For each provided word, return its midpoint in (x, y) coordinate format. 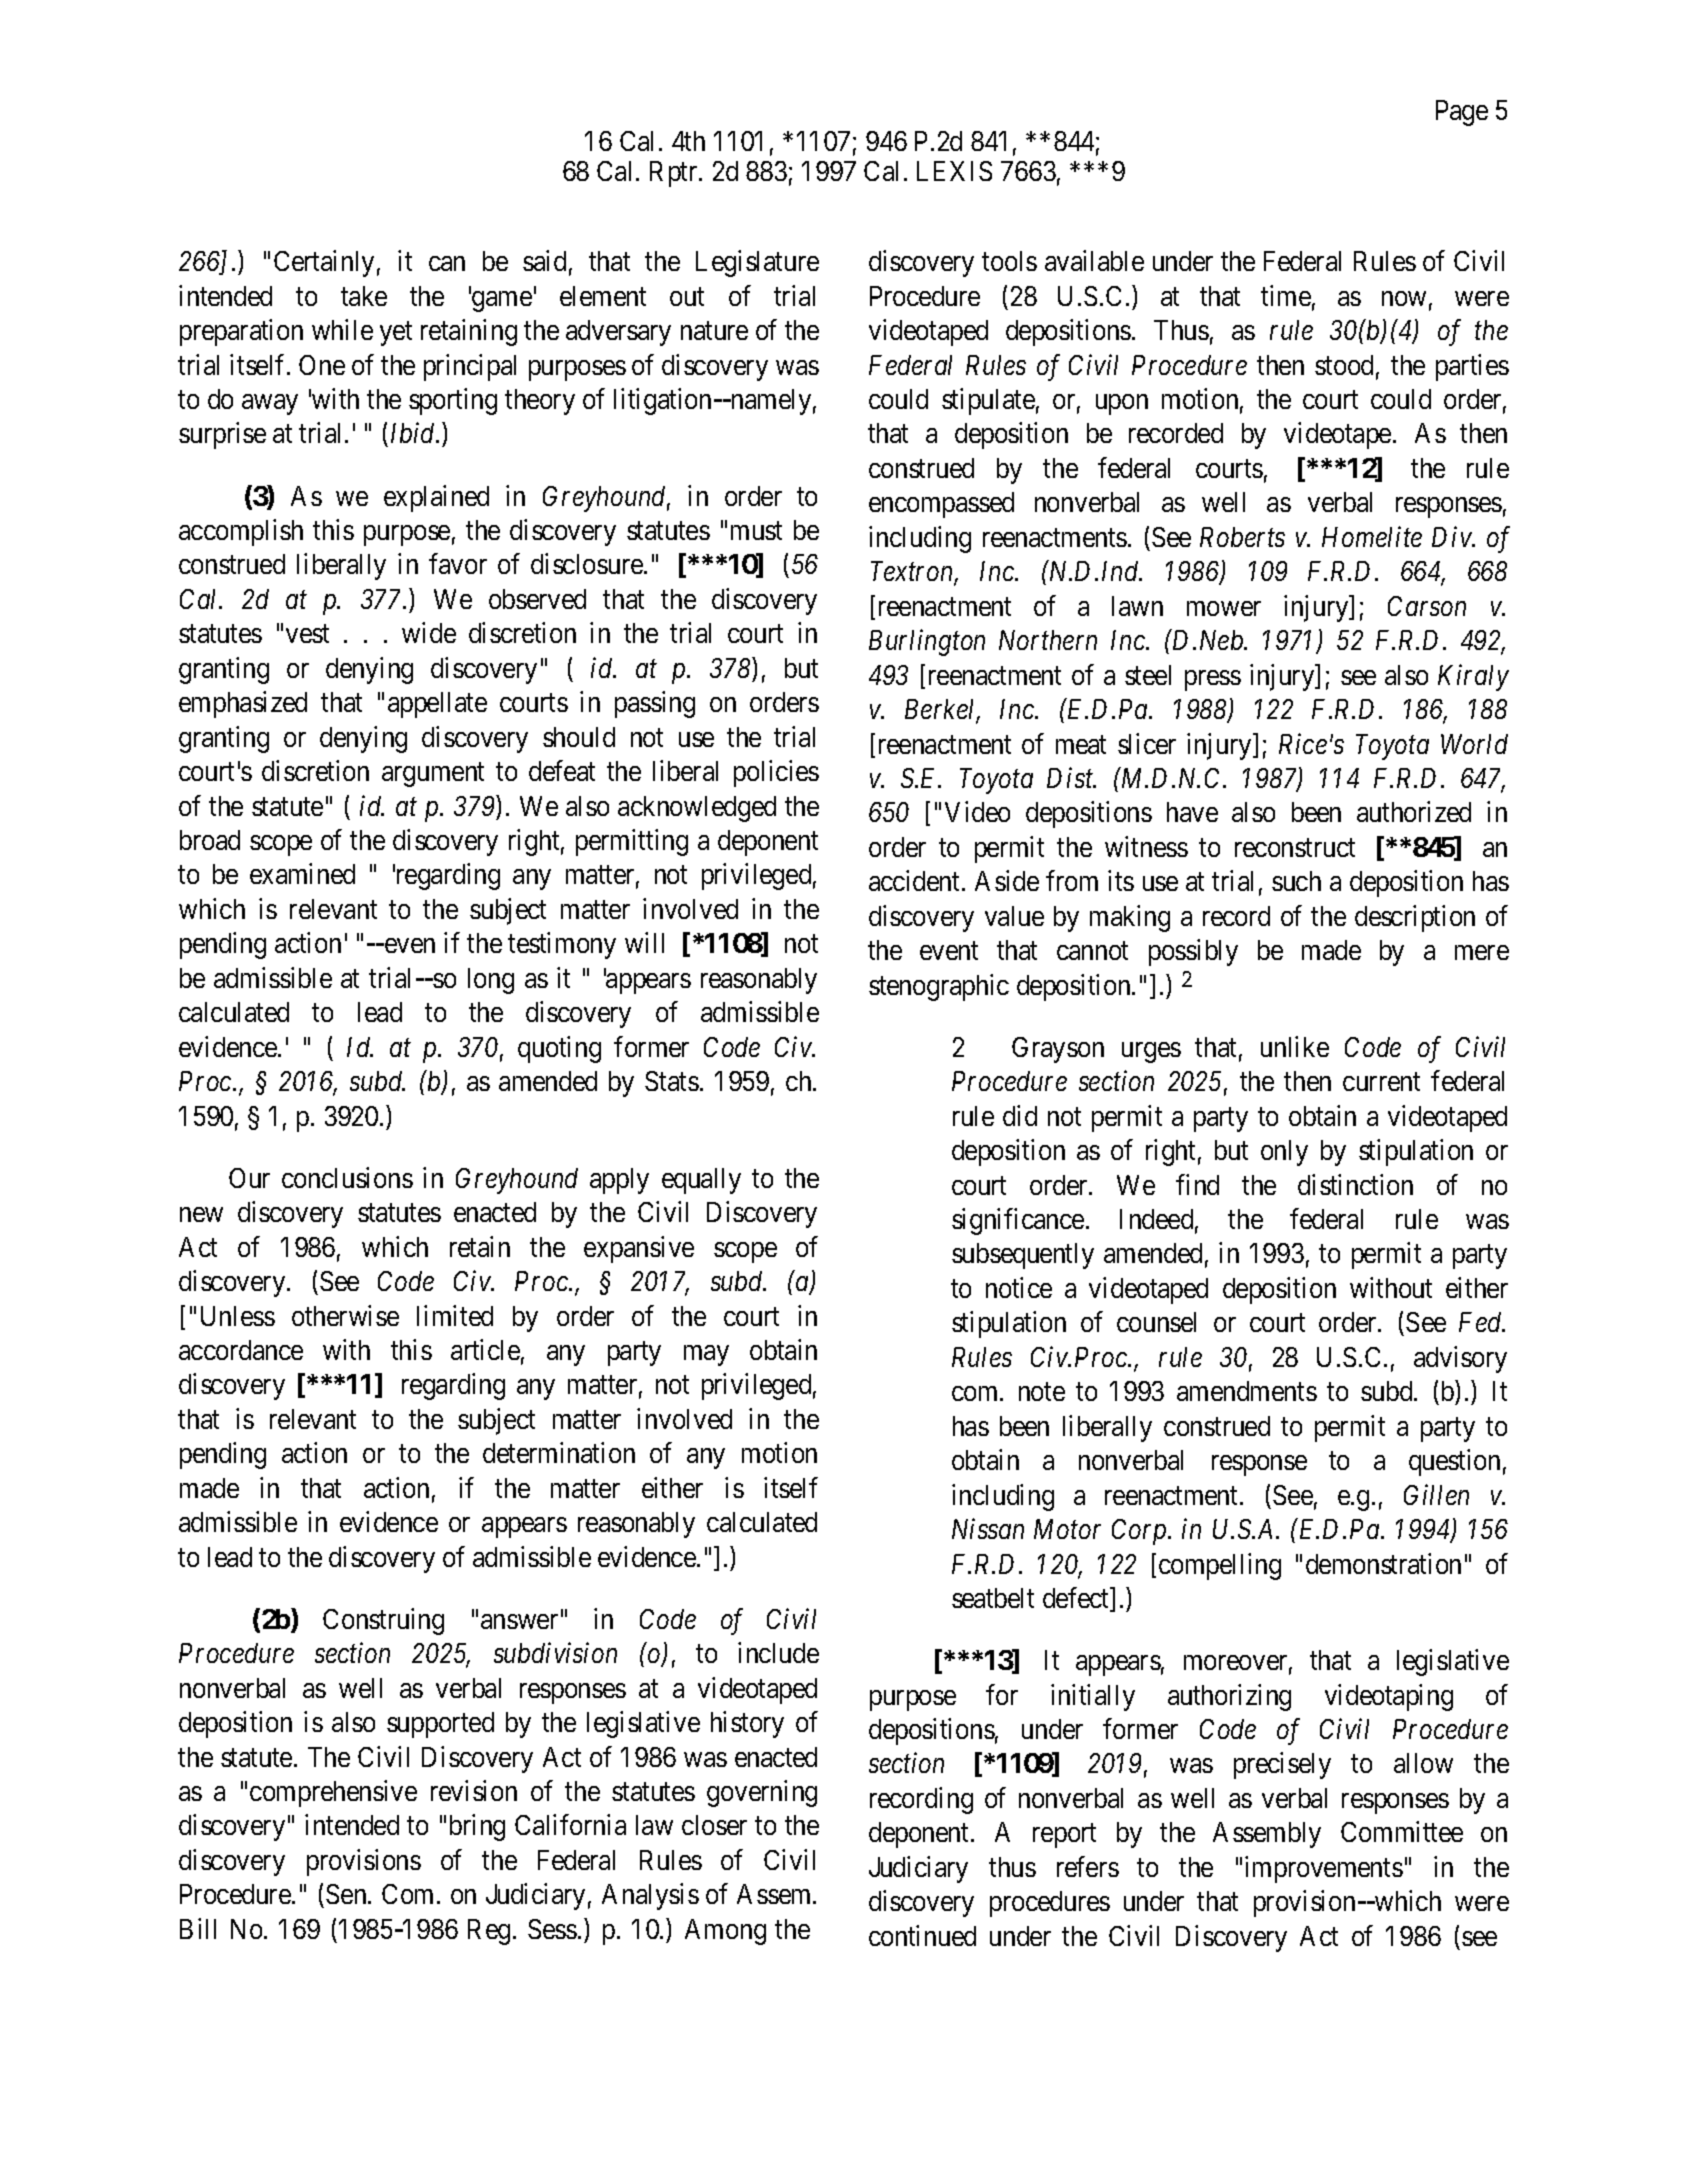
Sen (347, 1894)
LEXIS (954, 171)
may (706, 1355)
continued (922, 1935)
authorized (1414, 812)
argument (433, 775)
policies (776, 773)
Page (1462, 113)
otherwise (345, 1315)
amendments (1247, 1391)
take (364, 296)
